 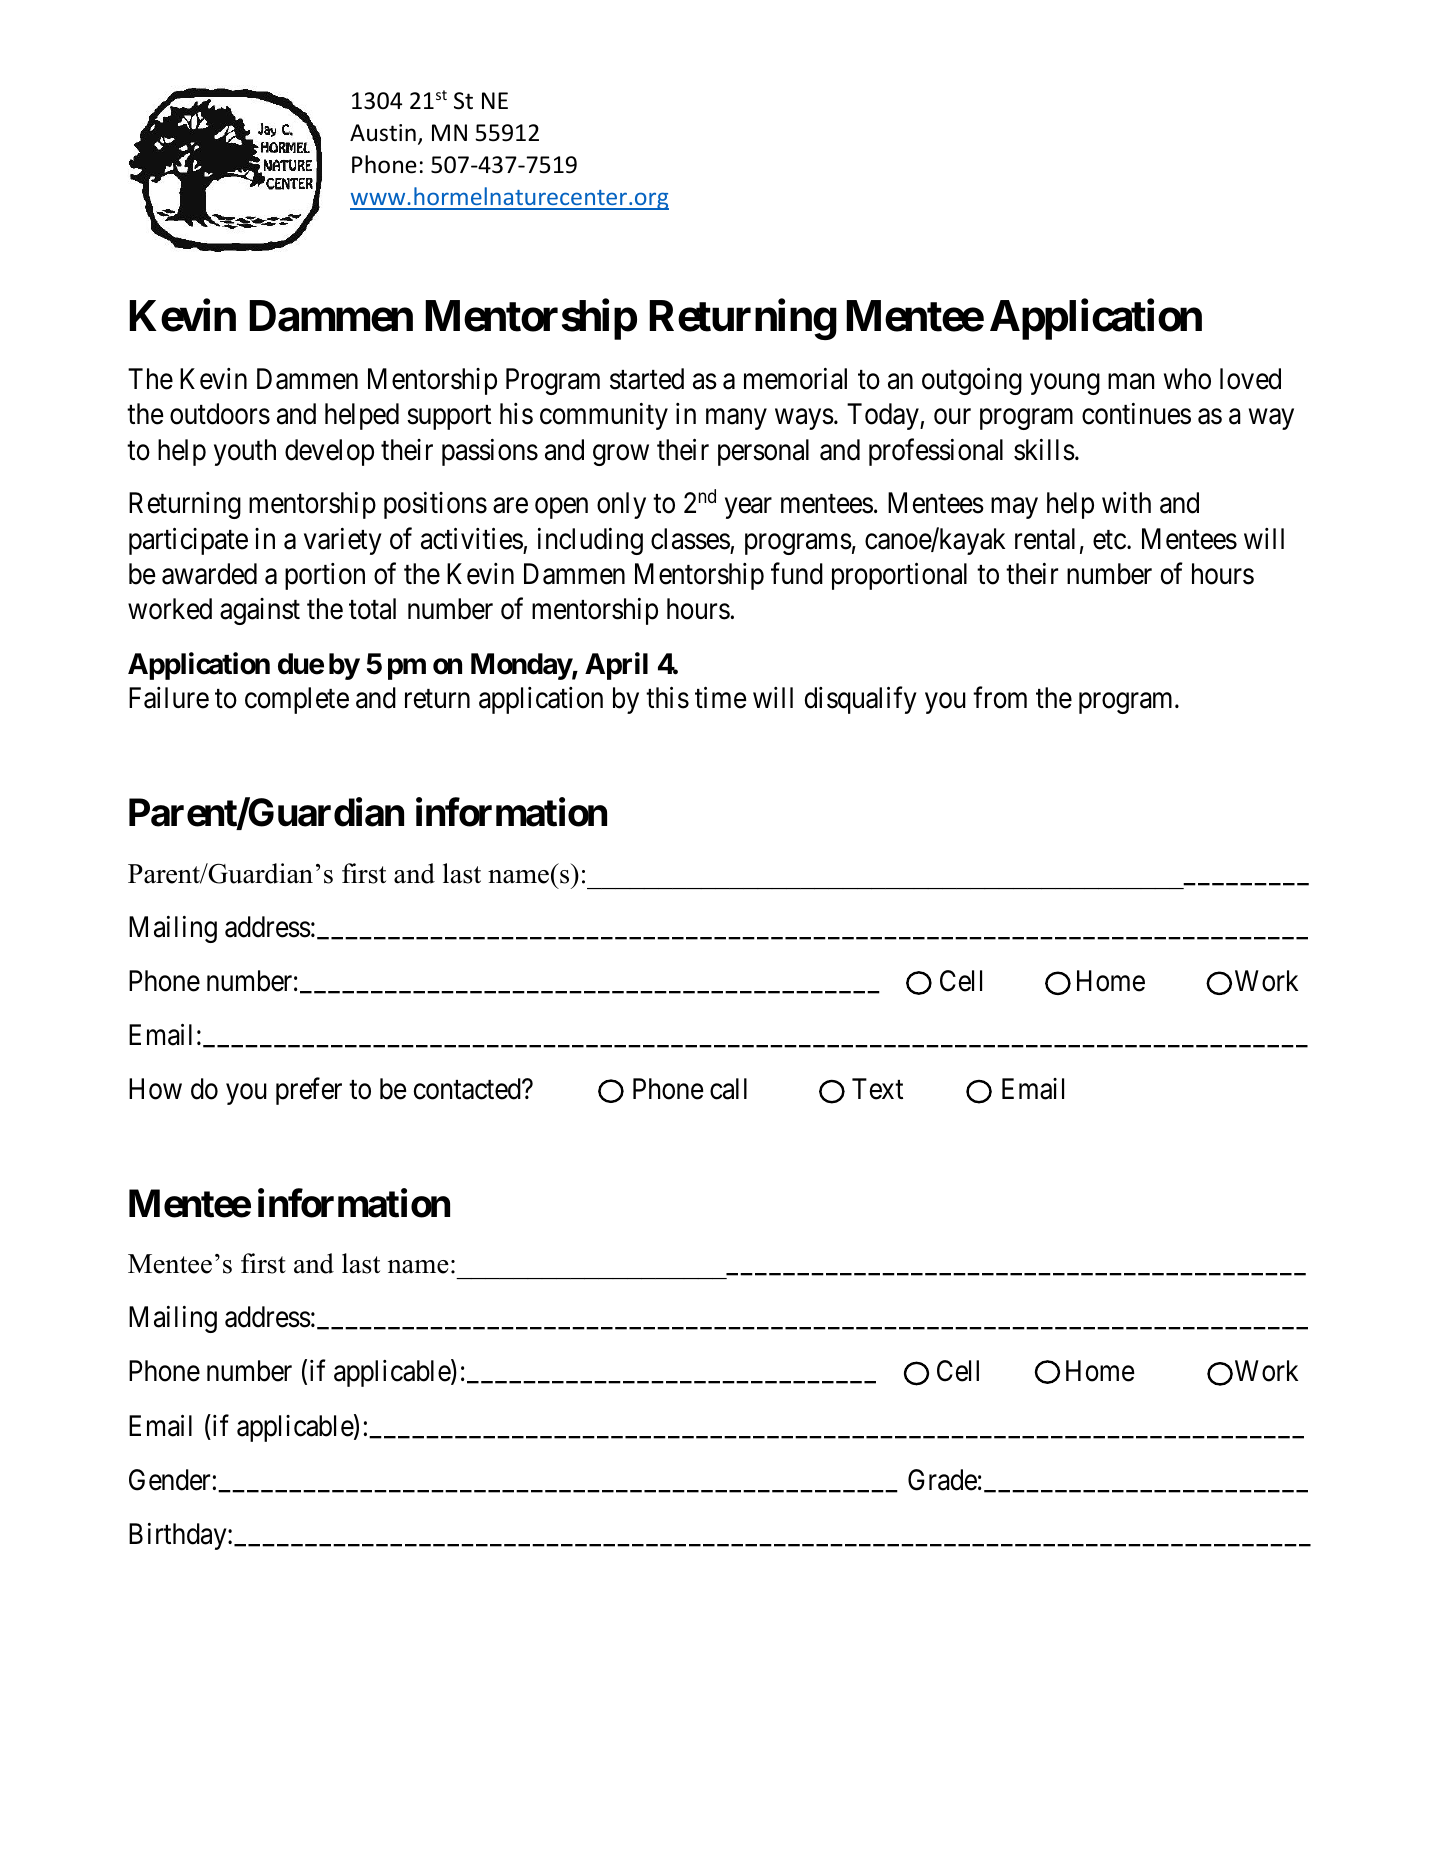 What do you see at coordinates (297, 700) in the document?
I see `complete` at bounding box center [297, 700].
